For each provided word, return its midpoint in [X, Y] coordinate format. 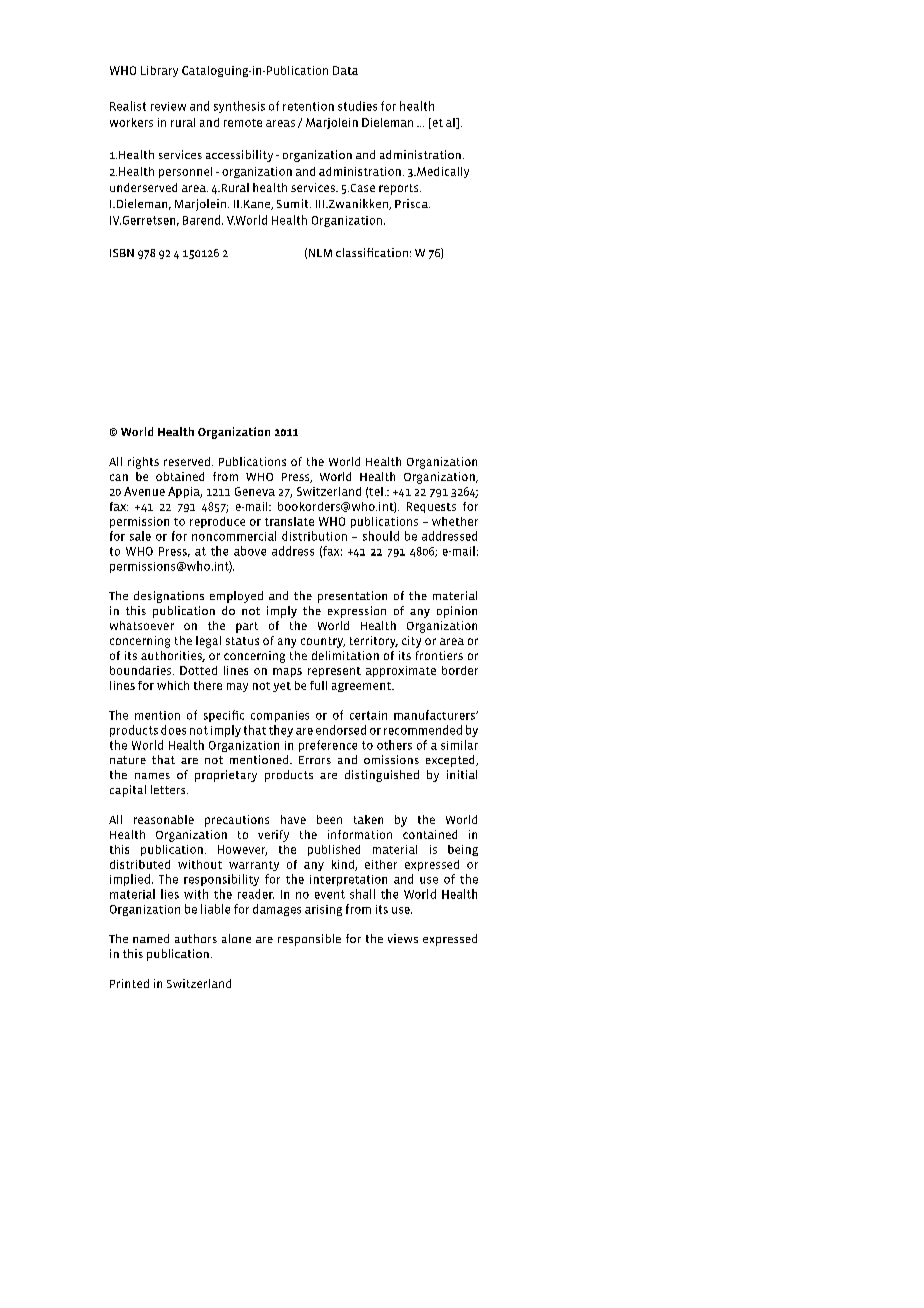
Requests [431, 507]
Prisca [412, 203]
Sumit [294, 203]
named [151, 938]
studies [357, 106]
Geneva [255, 491]
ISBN [122, 253]
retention [308, 106]
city [411, 642]
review [168, 106]
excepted [451, 761]
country [323, 642]
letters [169, 789]
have [293, 819]
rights [143, 463]
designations [169, 597]
